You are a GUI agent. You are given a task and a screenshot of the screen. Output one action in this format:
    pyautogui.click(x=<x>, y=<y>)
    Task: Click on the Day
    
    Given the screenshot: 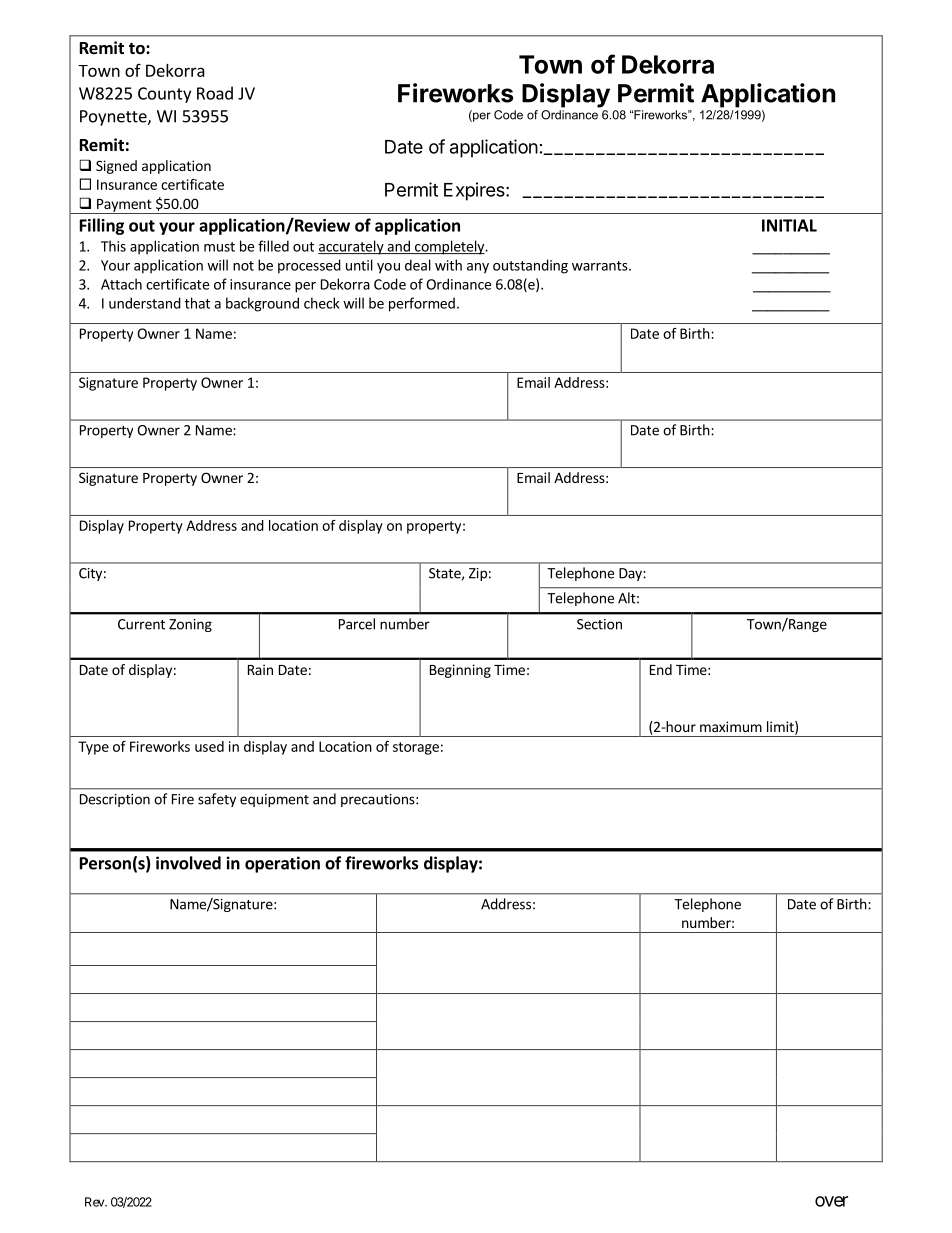 What is the action you would take?
    pyautogui.click(x=631, y=574)
